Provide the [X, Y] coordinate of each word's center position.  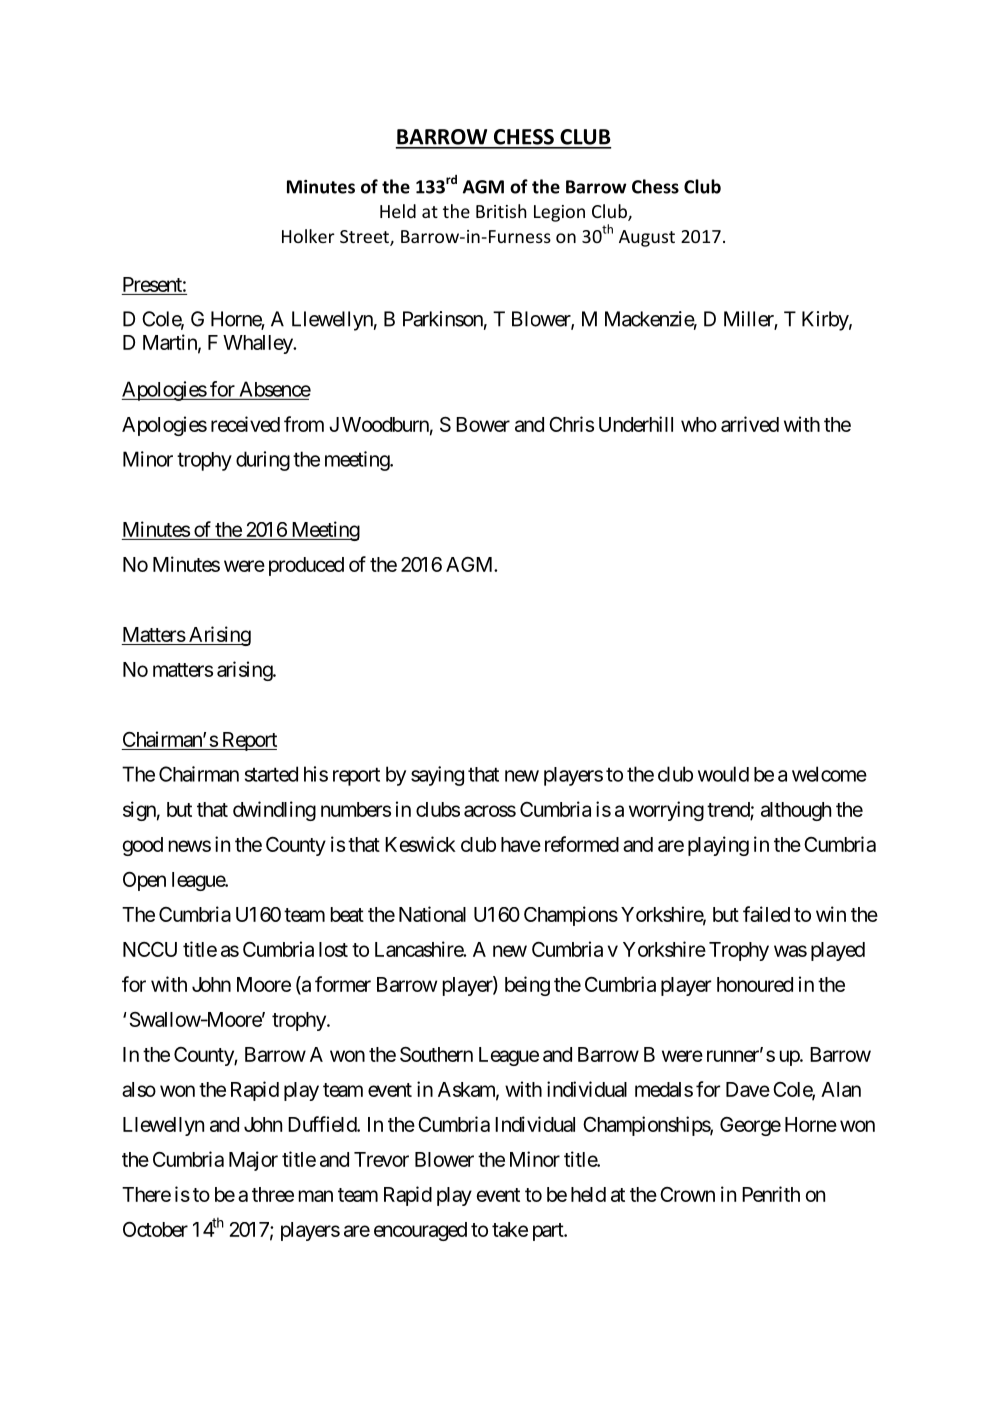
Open [144, 881]
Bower [483, 424]
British [501, 211]
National [432, 914]
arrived [750, 424]
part [549, 1232]
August [647, 238]
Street [365, 238]
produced [306, 566]
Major [253, 1161]
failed [766, 914]
